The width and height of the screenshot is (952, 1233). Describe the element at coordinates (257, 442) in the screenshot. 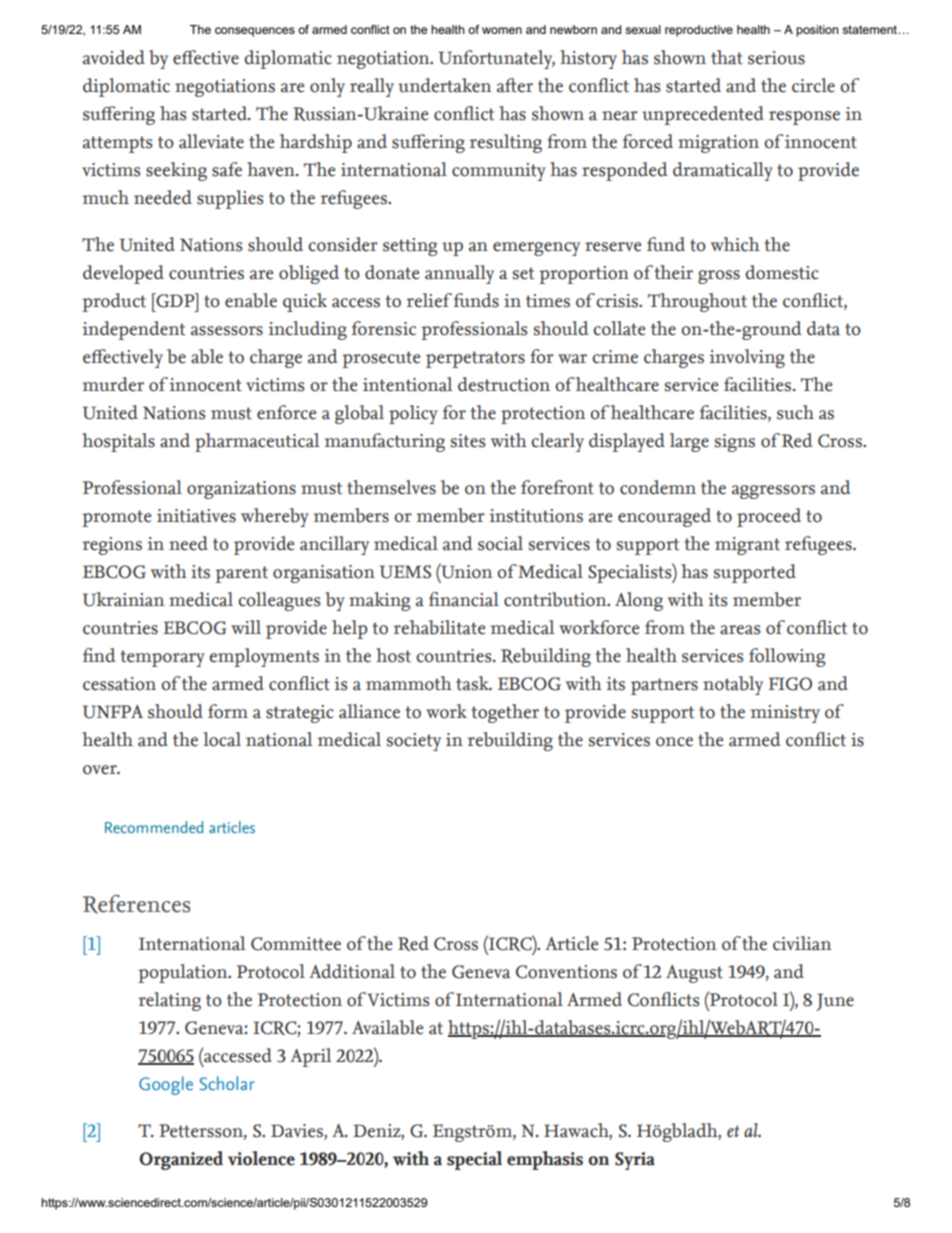

I see `pharmaceutical` at that location.
